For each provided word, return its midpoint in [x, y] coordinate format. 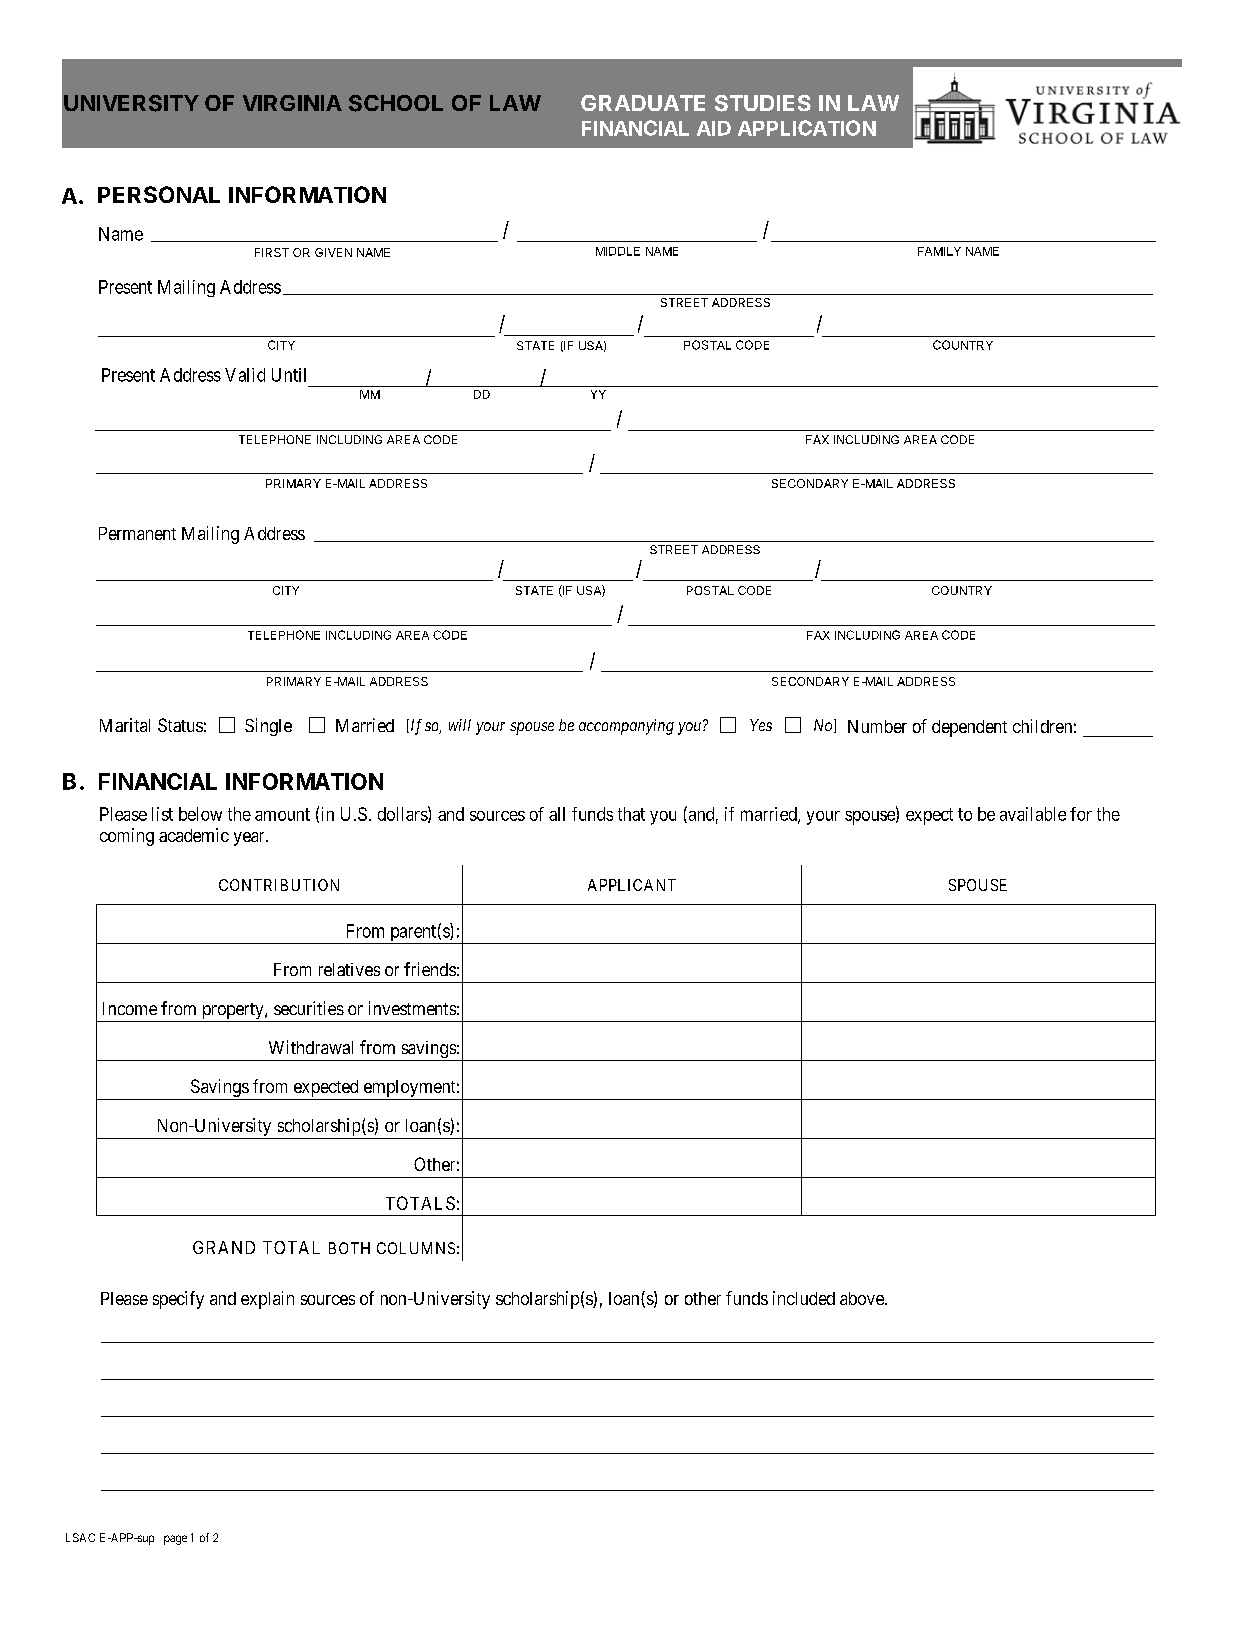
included [804, 1298]
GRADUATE [643, 103]
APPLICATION [807, 128]
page [175, 1540]
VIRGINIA [292, 103]
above [863, 1298]
